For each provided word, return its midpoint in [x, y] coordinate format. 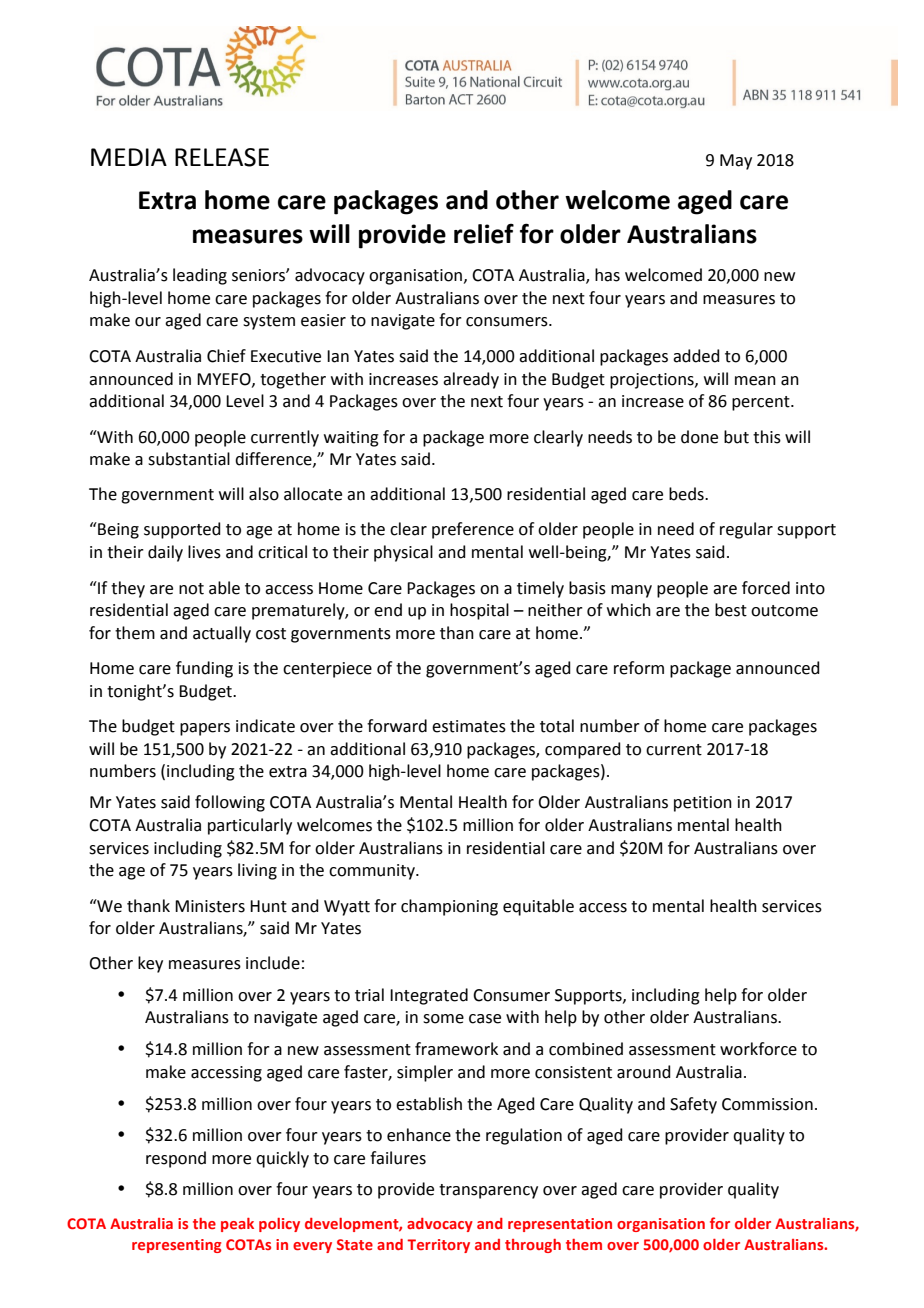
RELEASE [222, 157]
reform [639, 668]
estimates [469, 726]
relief [484, 233]
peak [237, 1225]
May [736, 162]
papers [205, 729]
